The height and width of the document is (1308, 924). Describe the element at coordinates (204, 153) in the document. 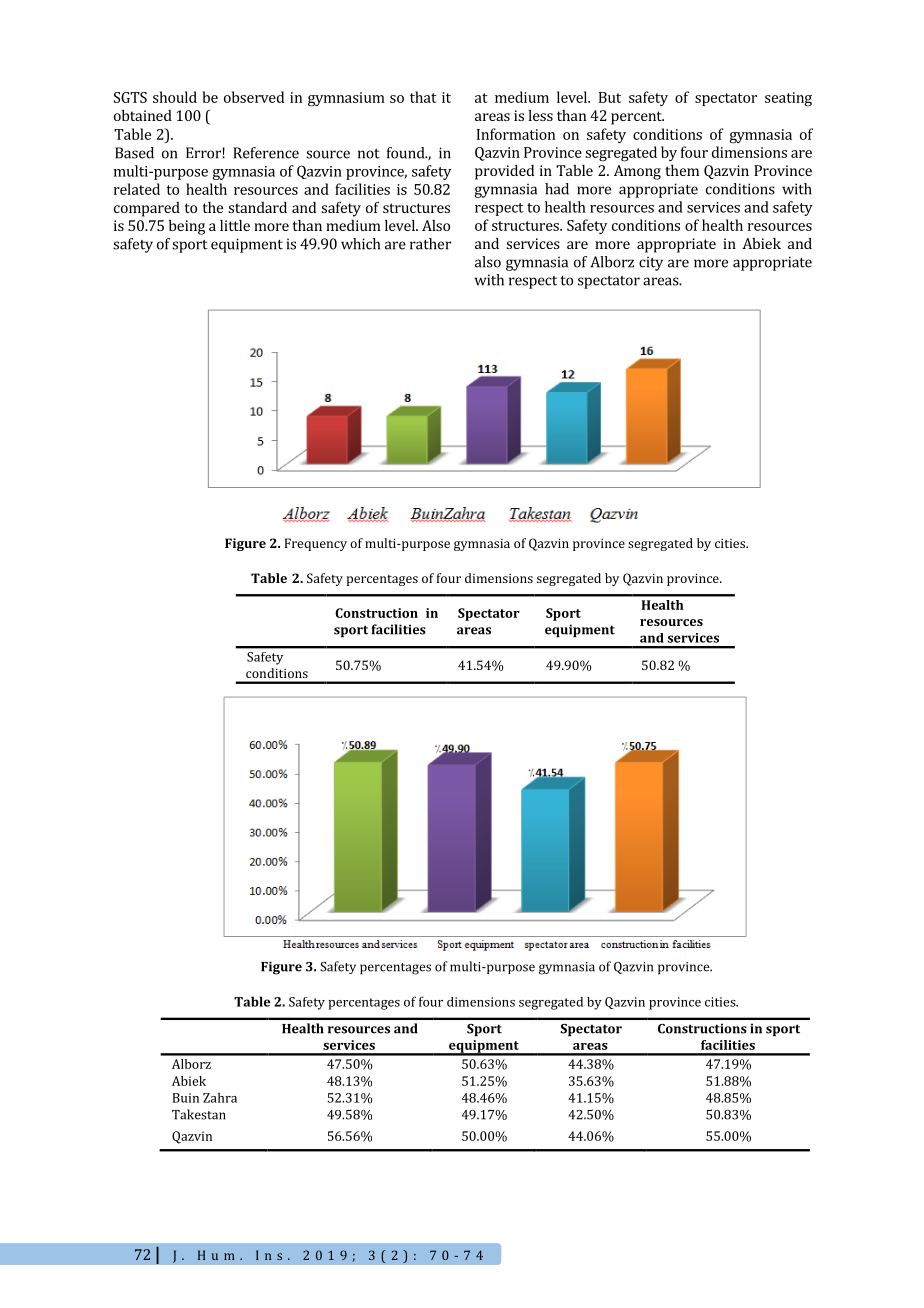

I see `Error` at that location.
